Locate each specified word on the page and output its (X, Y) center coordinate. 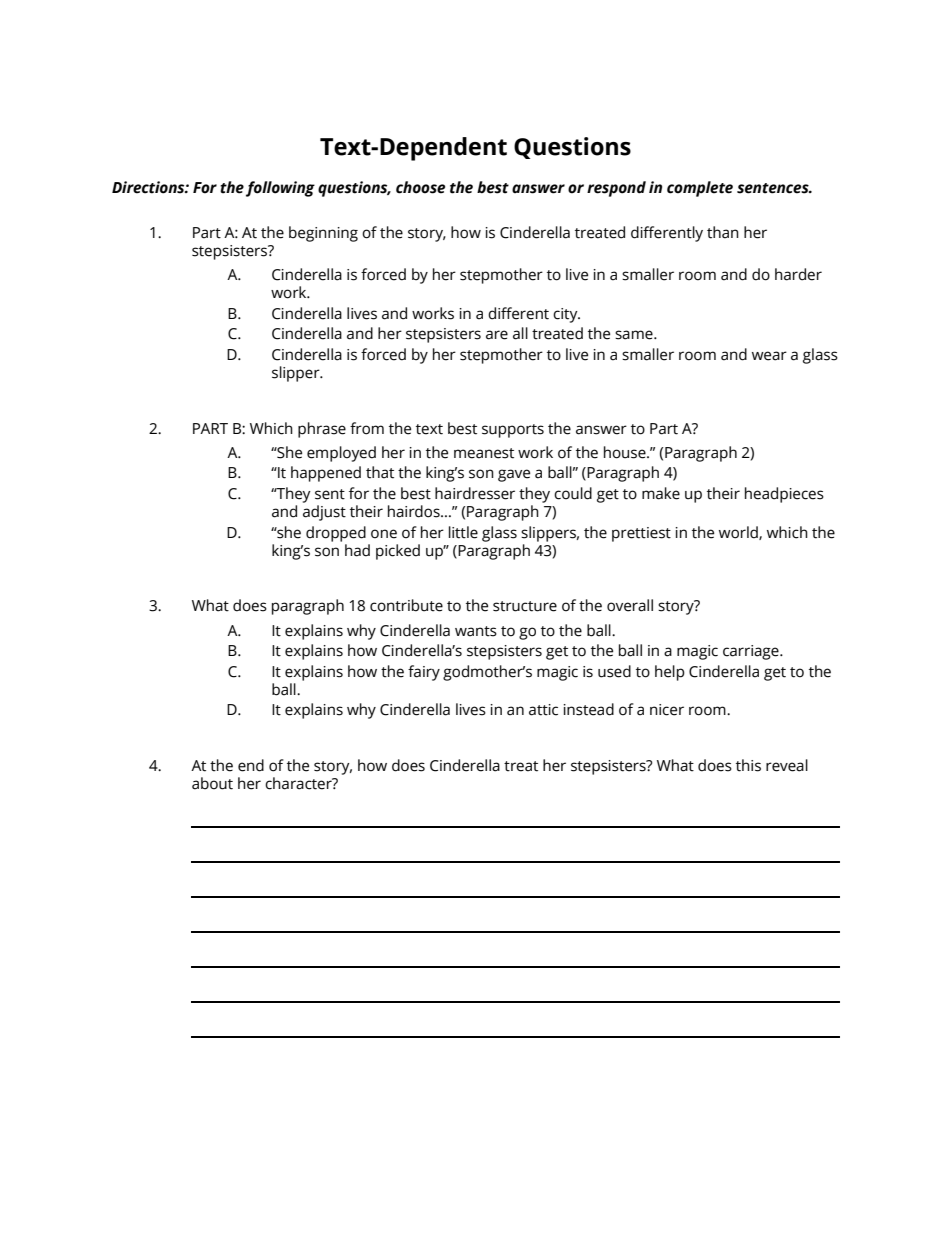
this (748, 765)
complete (700, 189)
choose (420, 187)
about (212, 783)
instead (588, 709)
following (280, 189)
